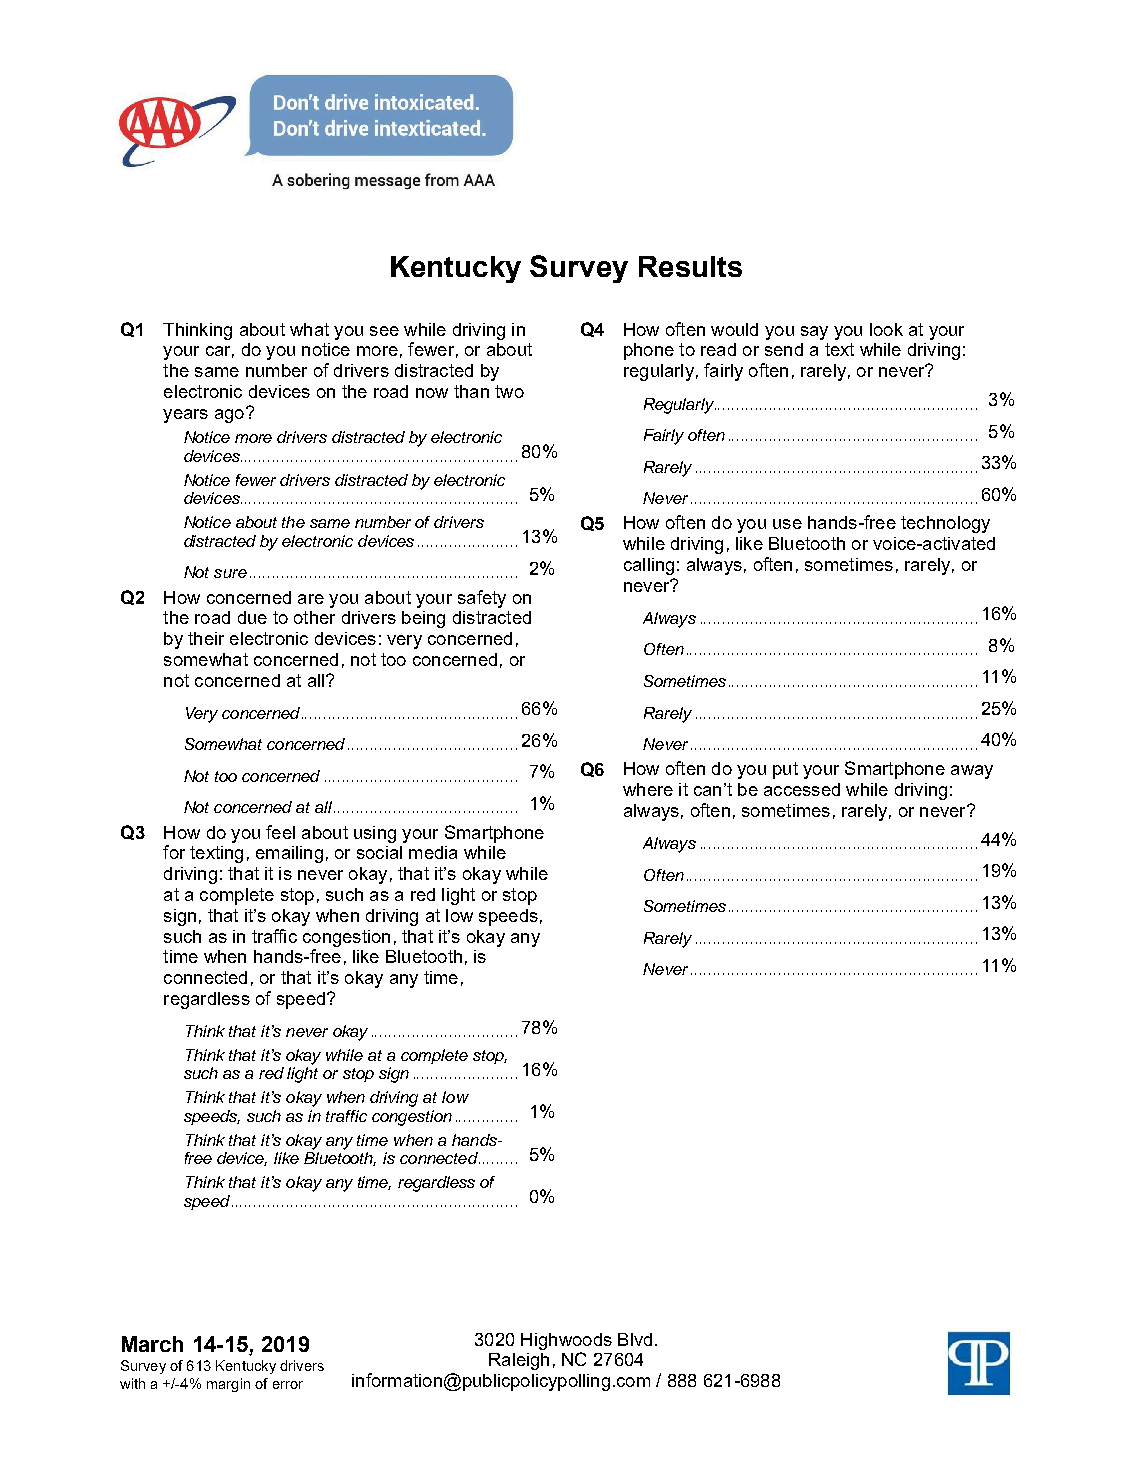 The width and height of the screenshot is (1132, 1465). What do you see at coordinates (802, 789) in the screenshot?
I see `accessed` at bounding box center [802, 789].
